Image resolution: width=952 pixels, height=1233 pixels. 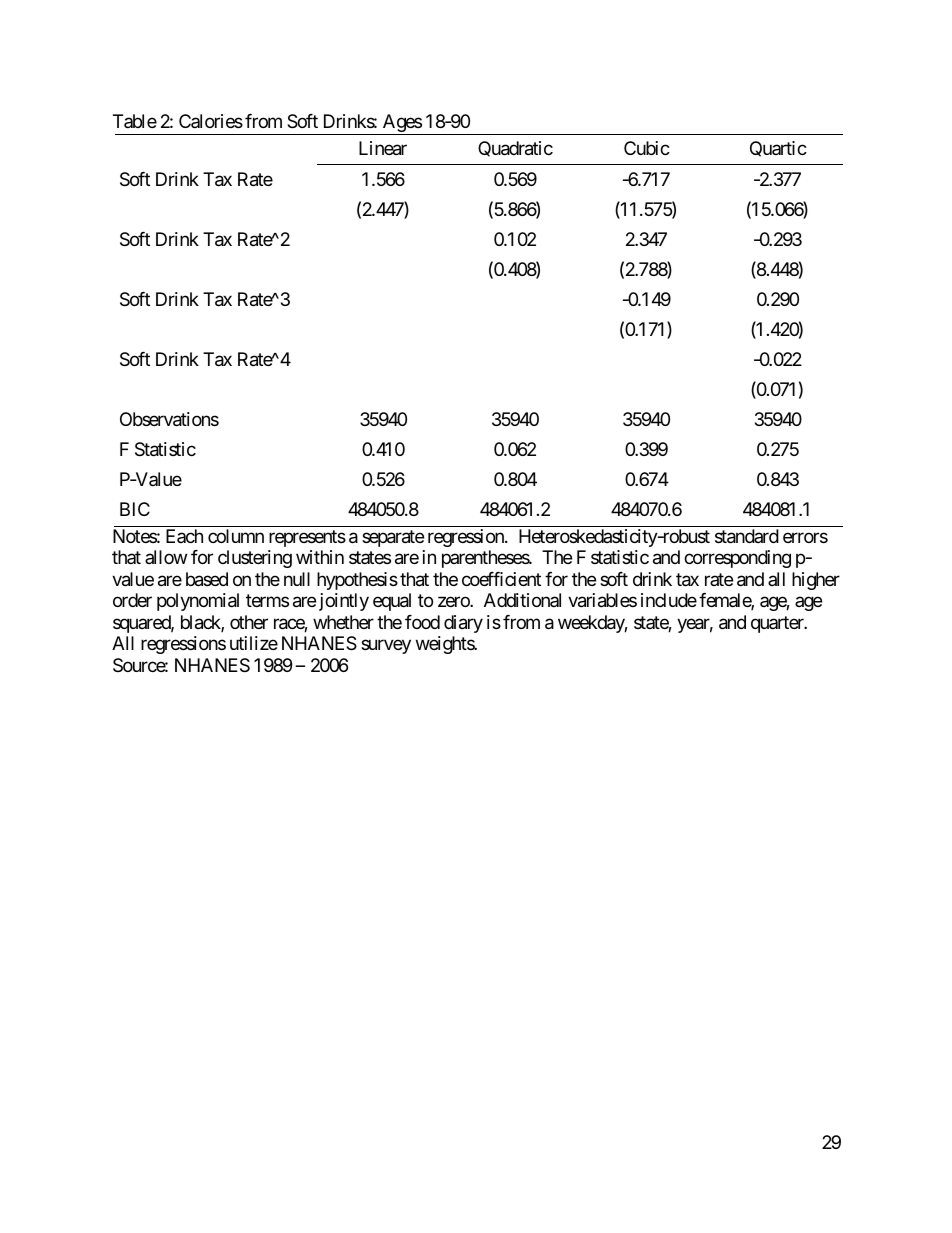 I want to click on Each, so click(x=184, y=536).
